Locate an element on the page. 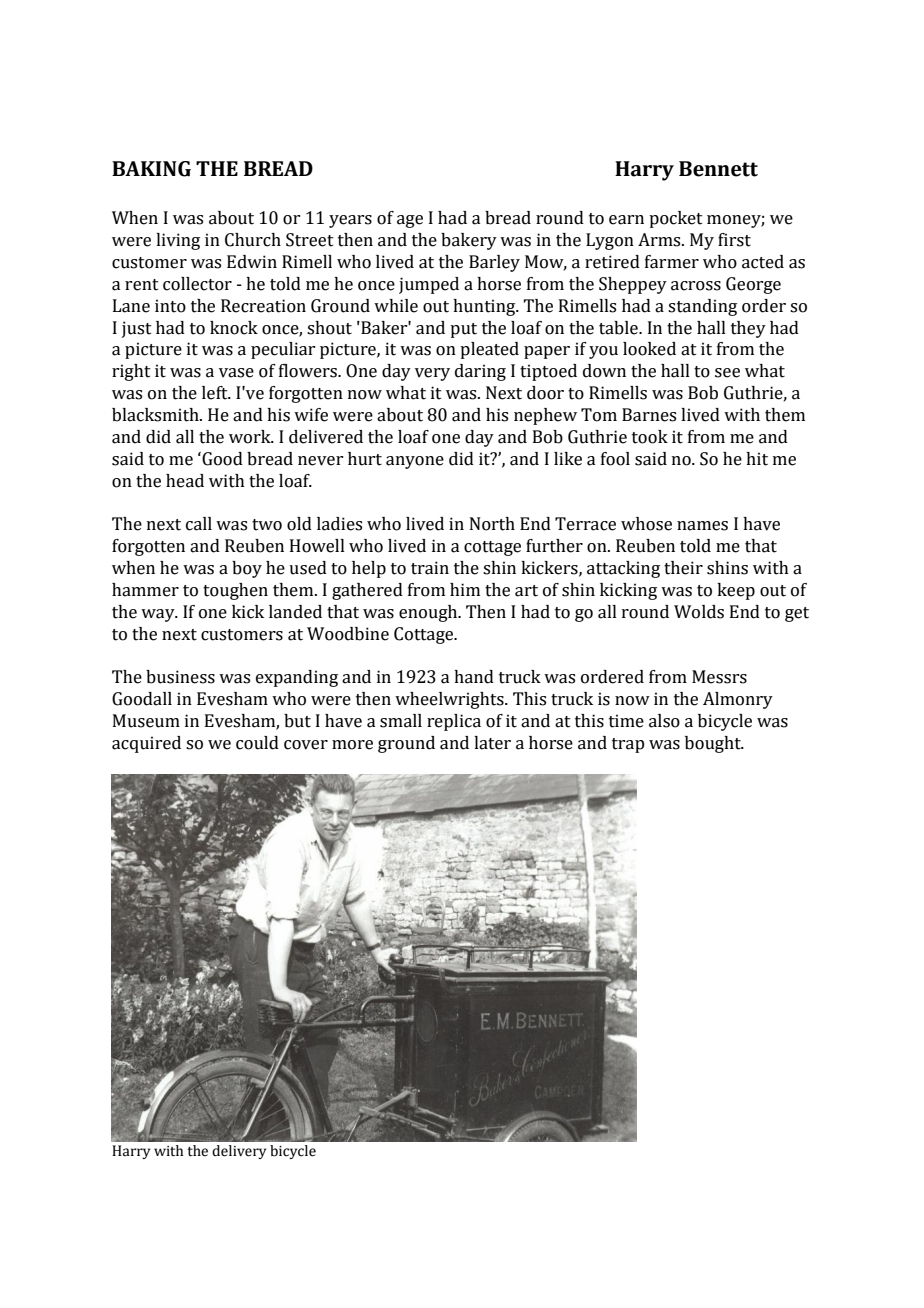 The width and height of the document is (924, 1308). anyone is located at coordinates (415, 462).
